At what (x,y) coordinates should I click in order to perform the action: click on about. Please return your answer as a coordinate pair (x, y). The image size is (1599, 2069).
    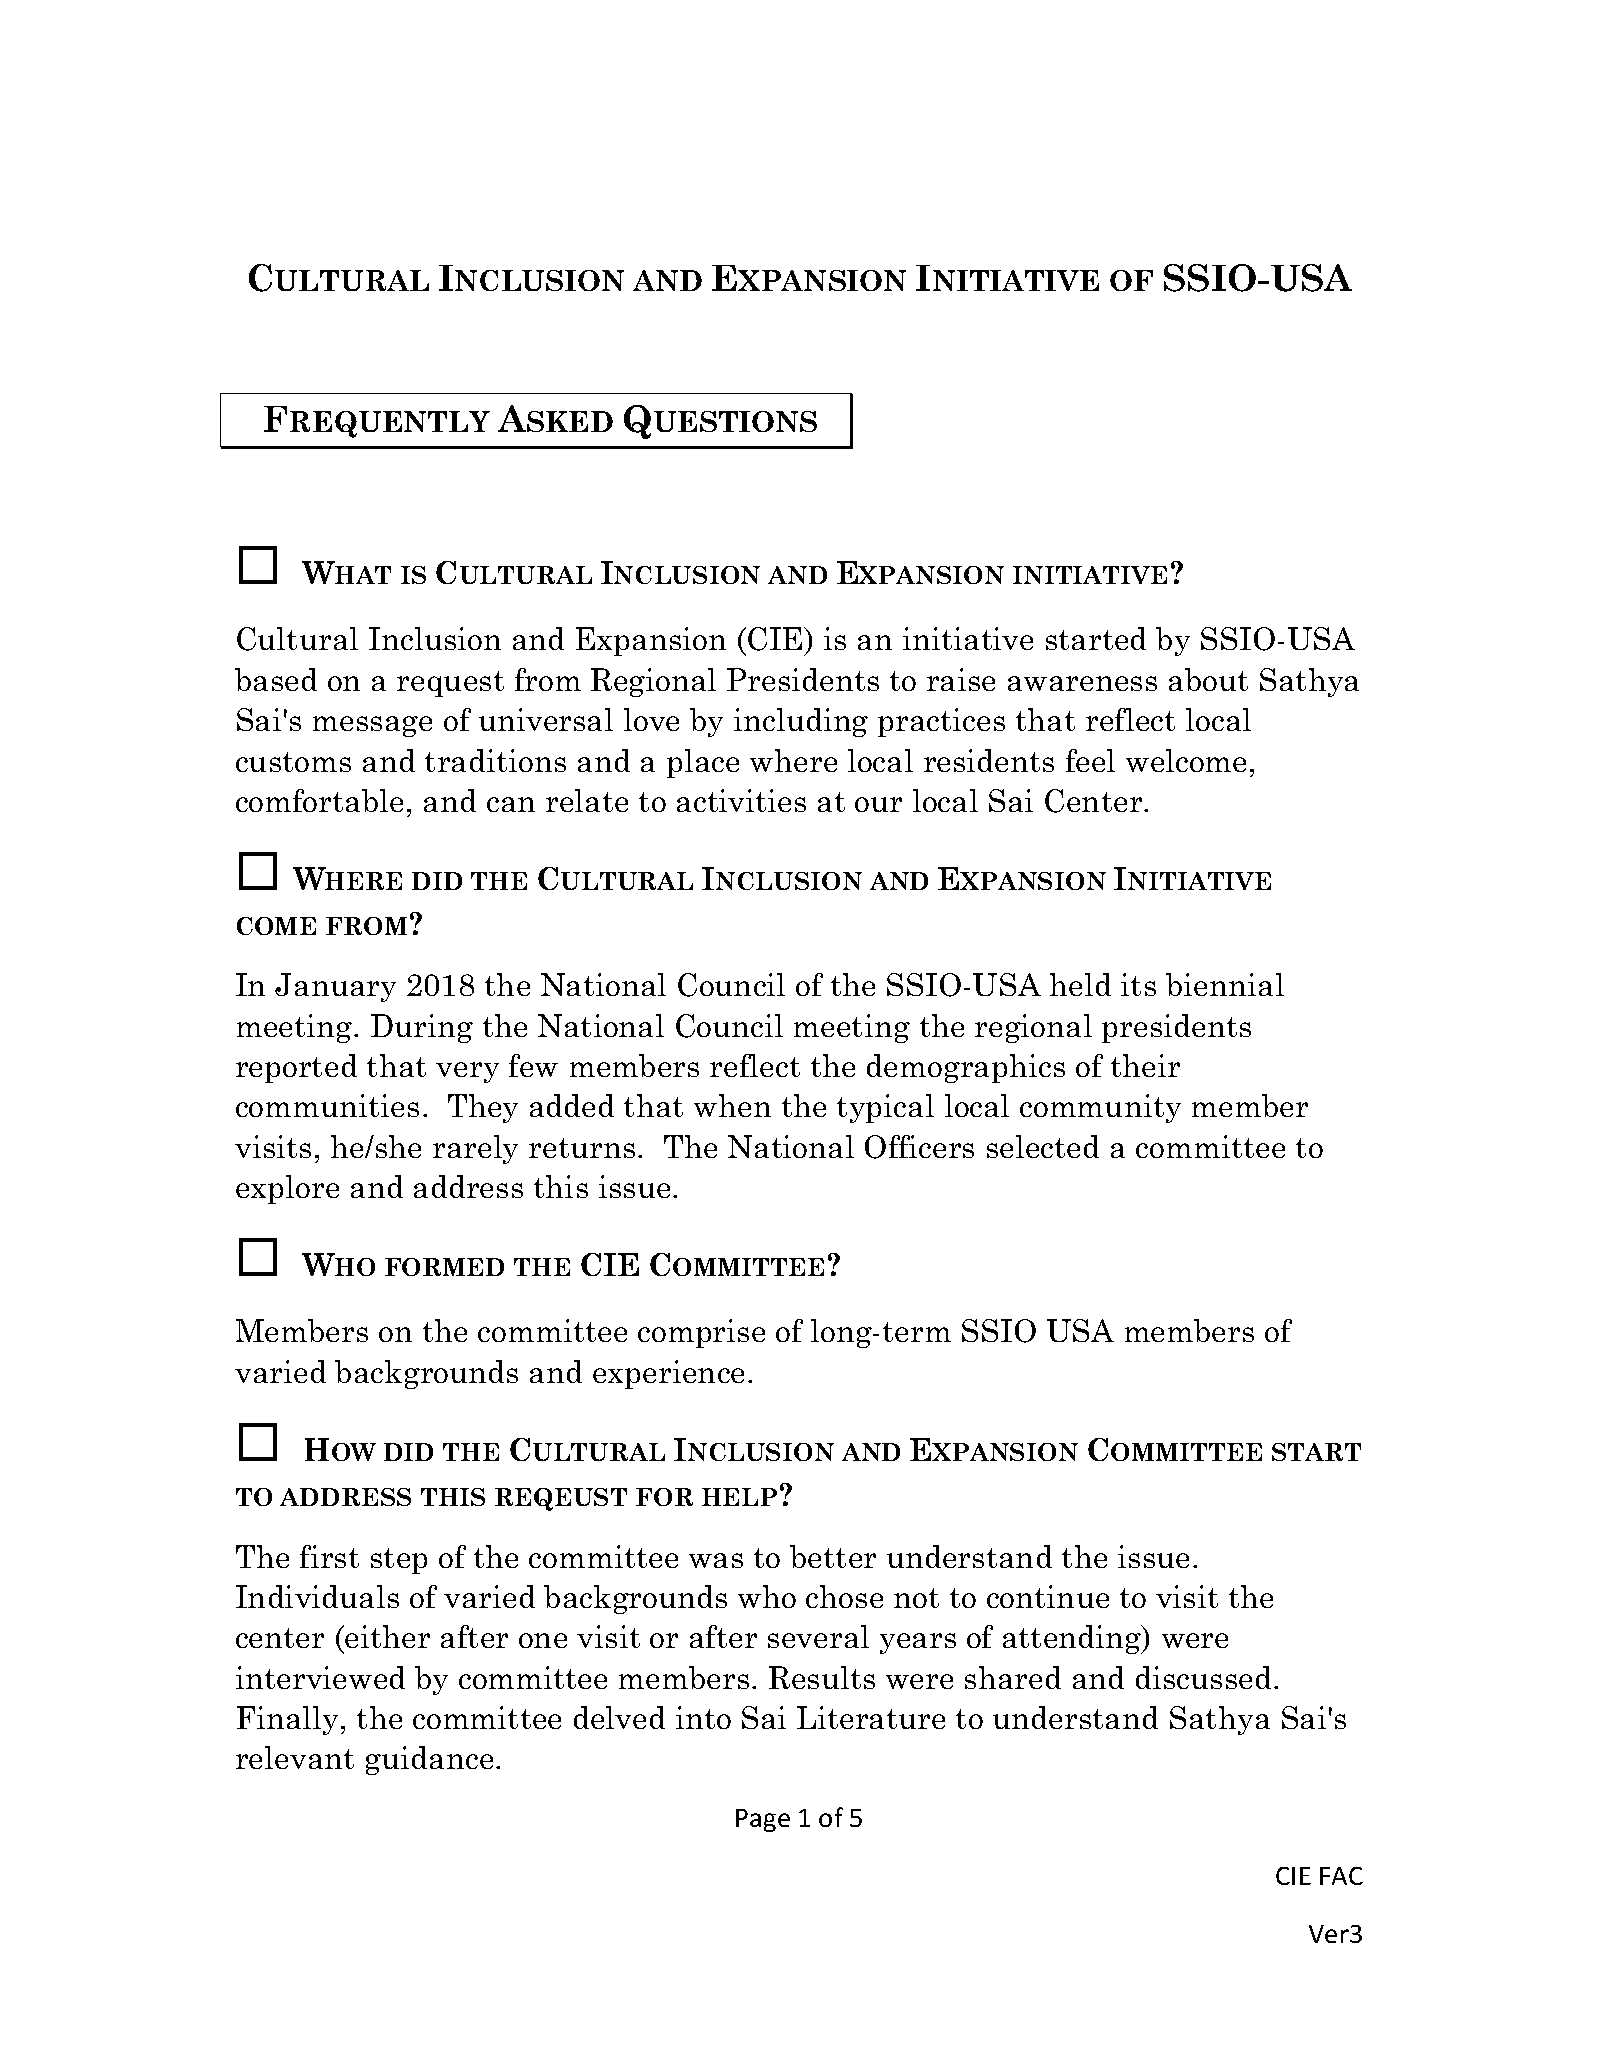
    Looking at the image, I should click on (1208, 679).
